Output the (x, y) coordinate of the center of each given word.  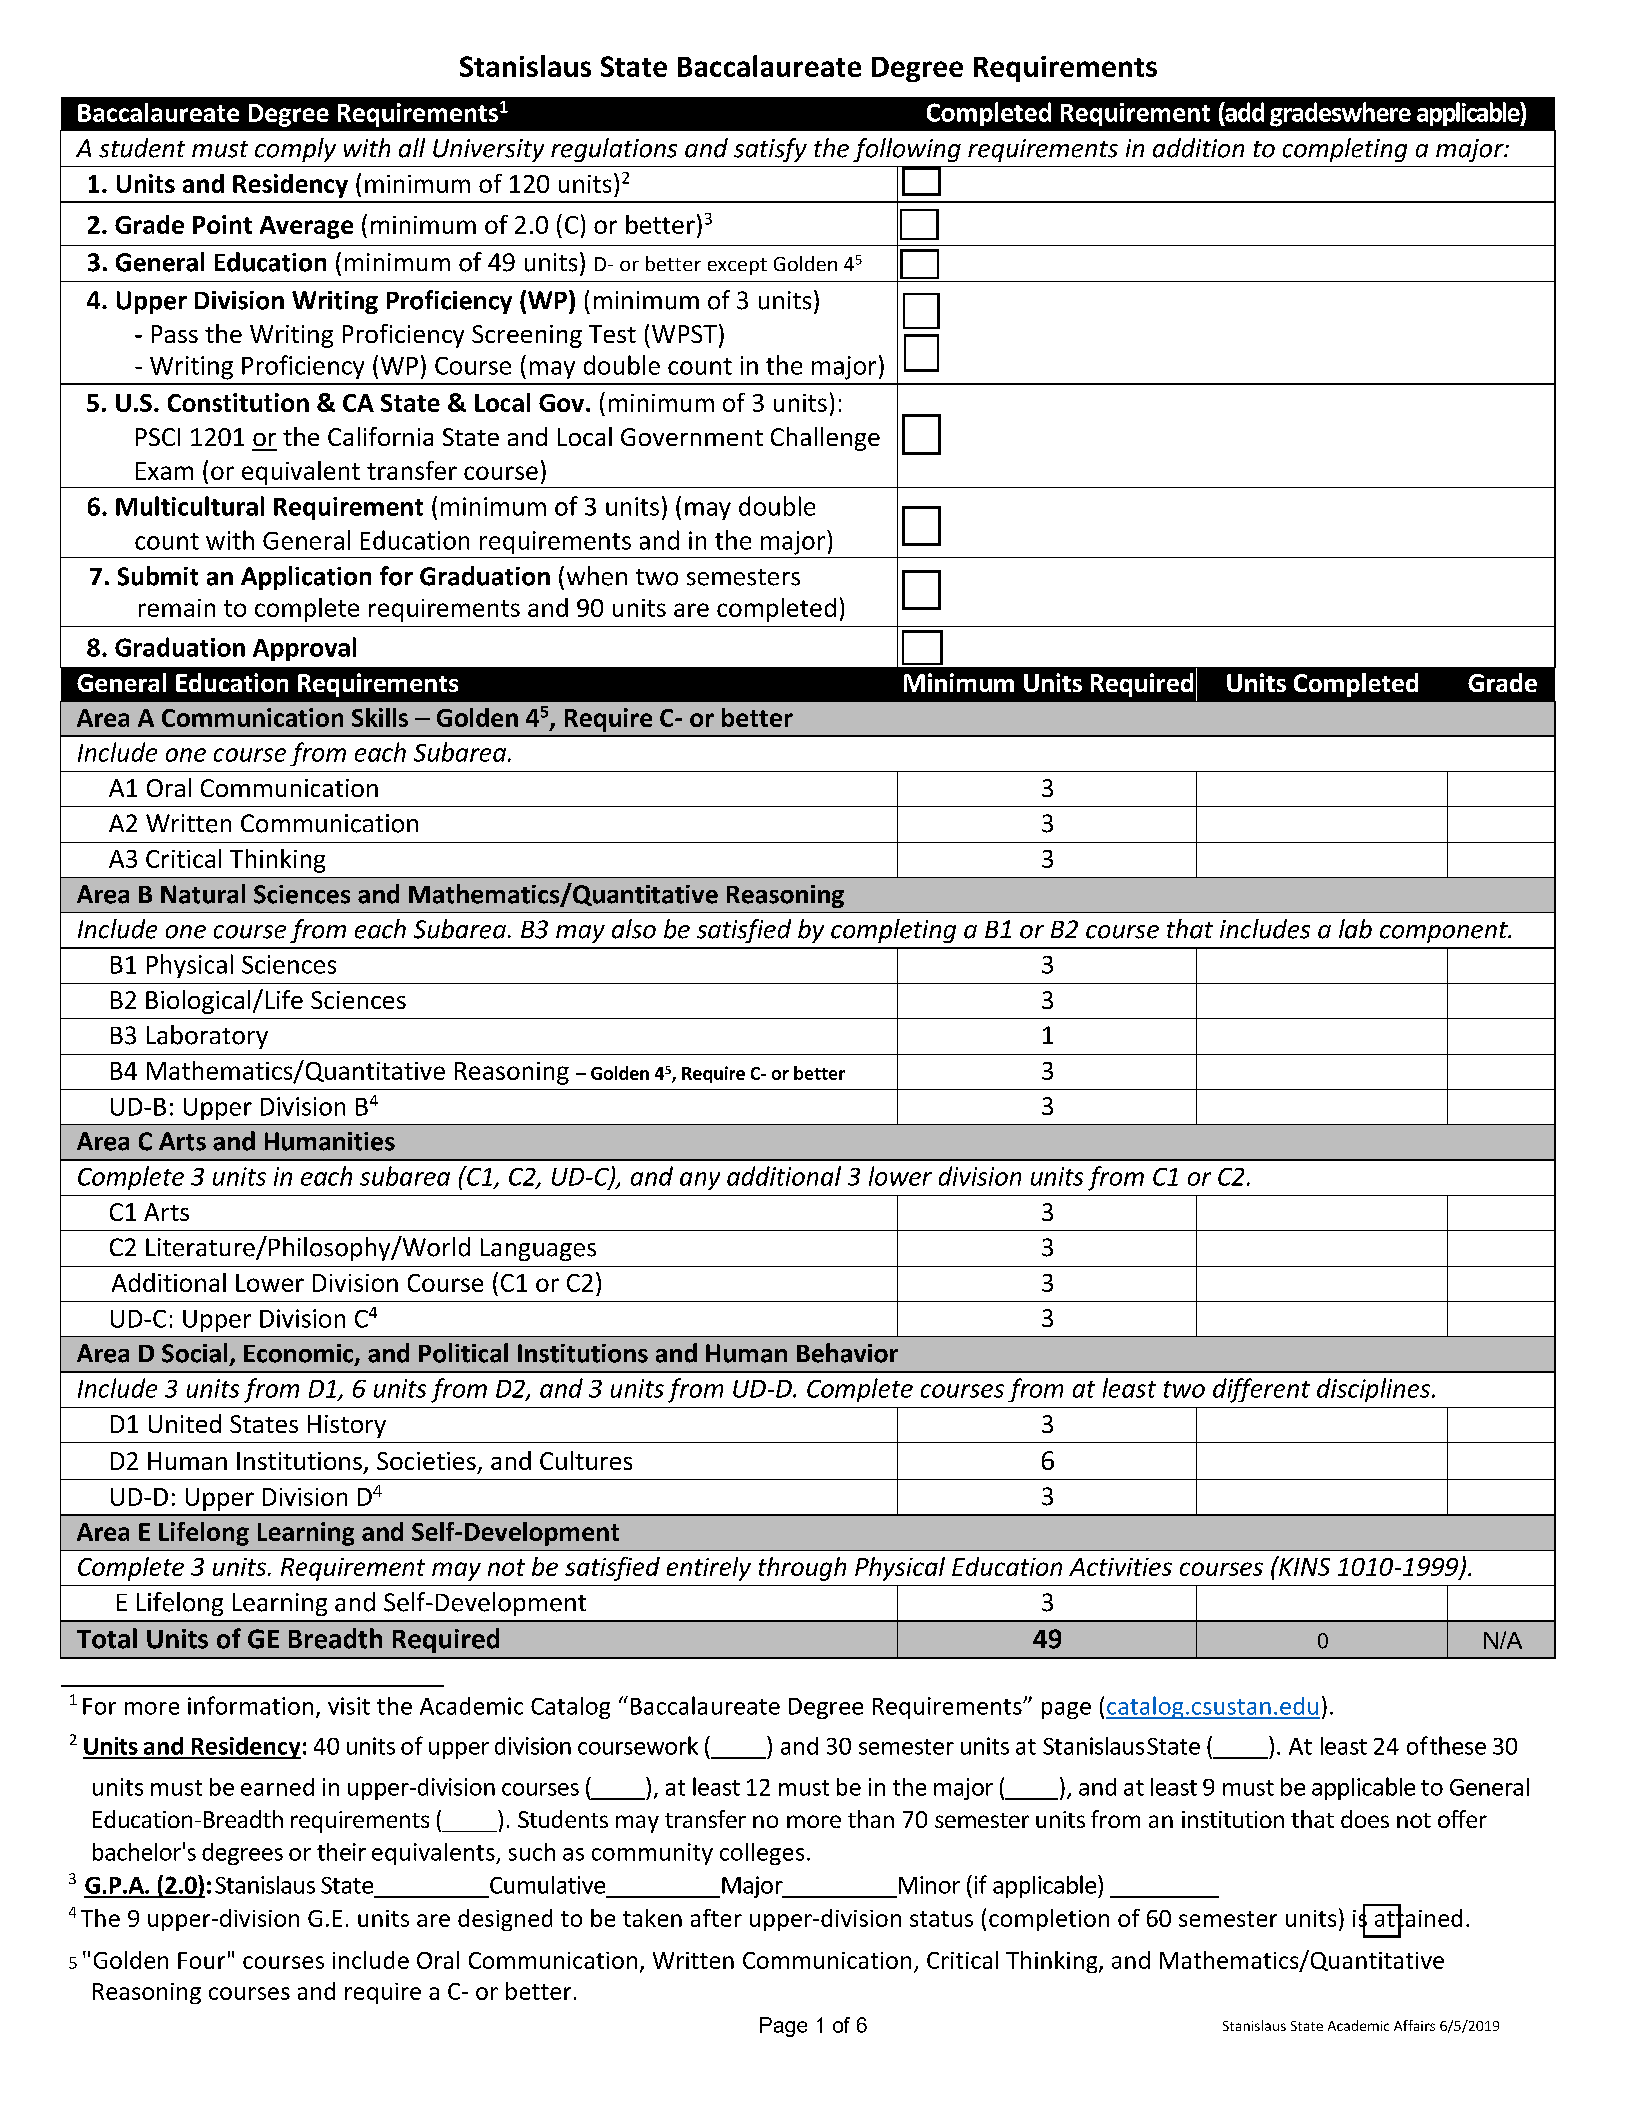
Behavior (847, 1353)
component (1445, 932)
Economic (300, 1354)
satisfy (770, 150)
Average (306, 227)
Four (201, 1960)
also (634, 929)
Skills (380, 717)
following (907, 150)
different (1261, 1390)
